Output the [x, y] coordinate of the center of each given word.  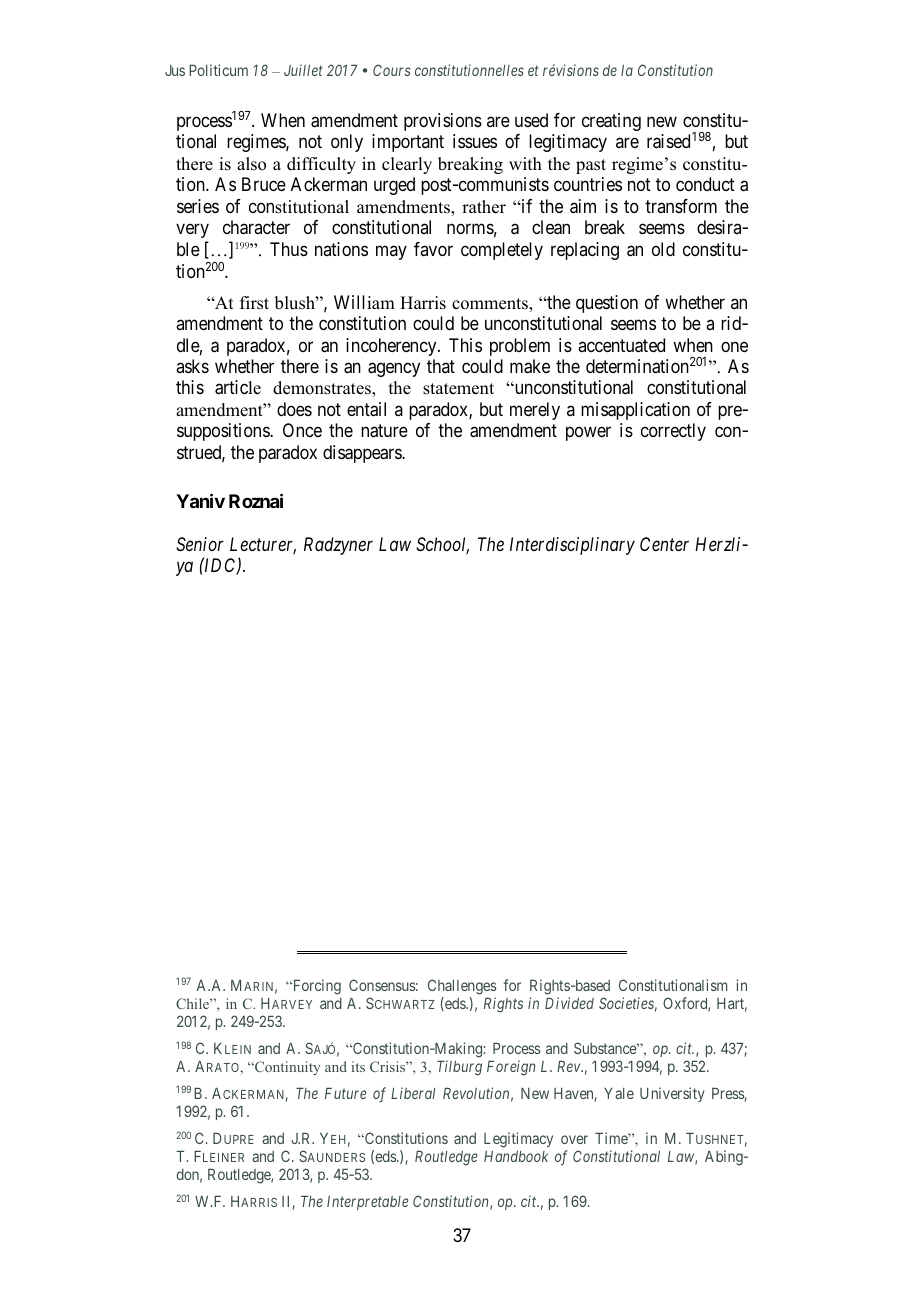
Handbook [516, 1156]
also [251, 164]
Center [664, 544]
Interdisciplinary [572, 546]
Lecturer [263, 545]
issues [475, 141]
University [672, 1094]
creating [611, 122]
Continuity [286, 1068]
